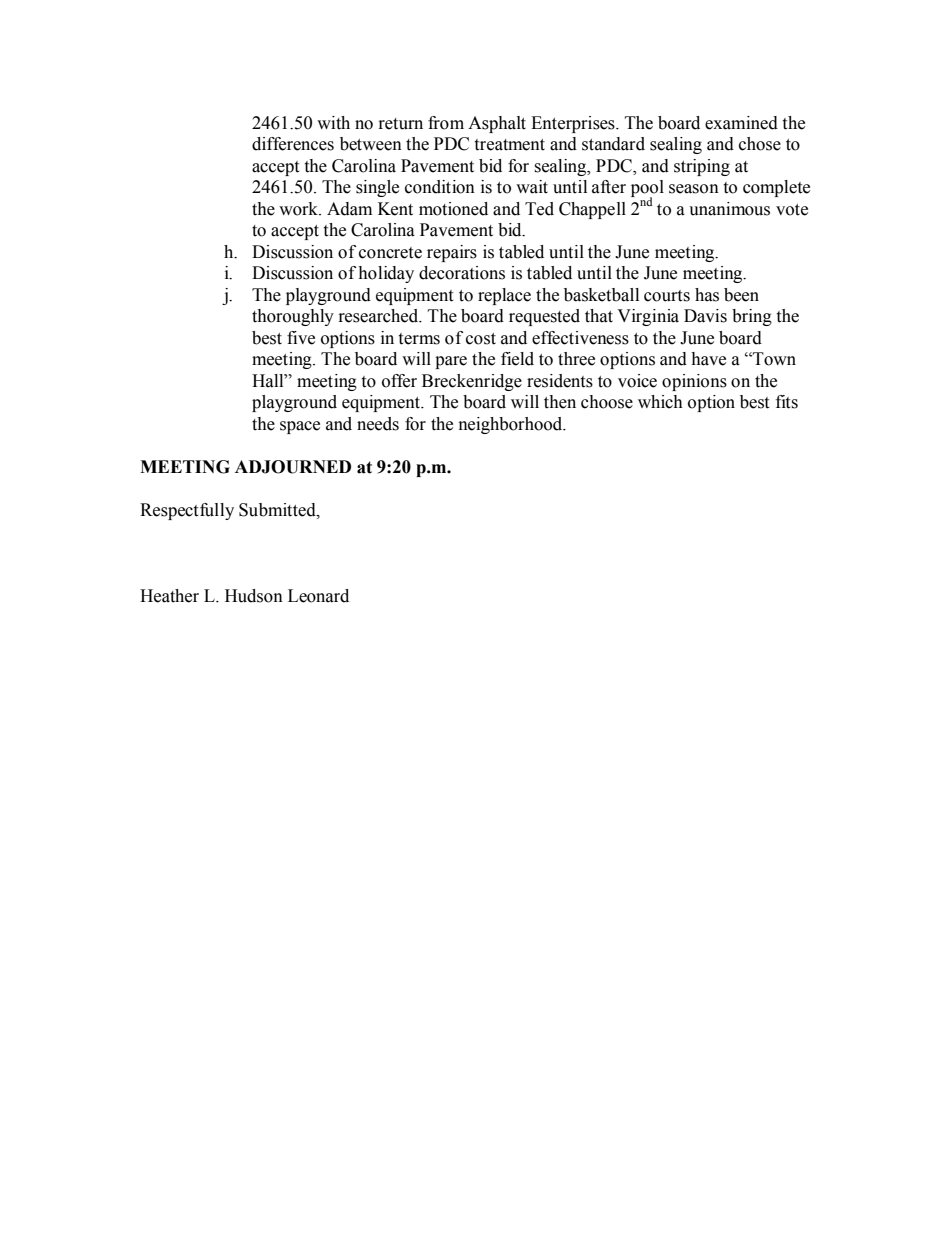 Image resolution: width=952 pixels, height=1233 pixels. I want to click on examined, so click(741, 123).
